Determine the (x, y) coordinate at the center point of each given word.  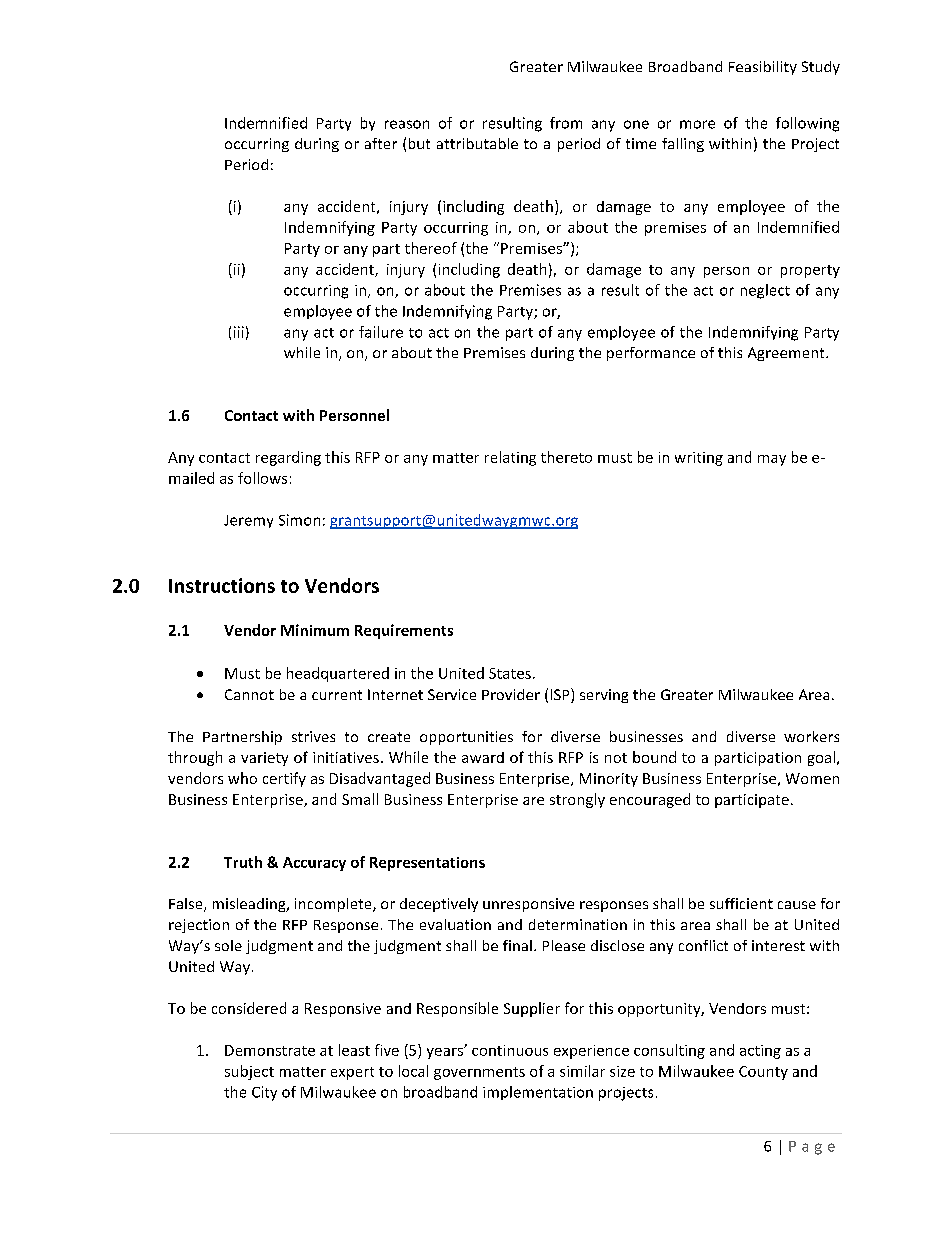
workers (811, 736)
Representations (427, 864)
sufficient (741, 903)
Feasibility (763, 68)
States (510, 673)
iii (239, 332)
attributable (477, 143)
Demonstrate (270, 1050)
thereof (431, 248)
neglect (765, 291)
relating (510, 458)
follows (262, 478)
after (381, 143)
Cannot (249, 694)
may (772, 460)
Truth (243, 862)
